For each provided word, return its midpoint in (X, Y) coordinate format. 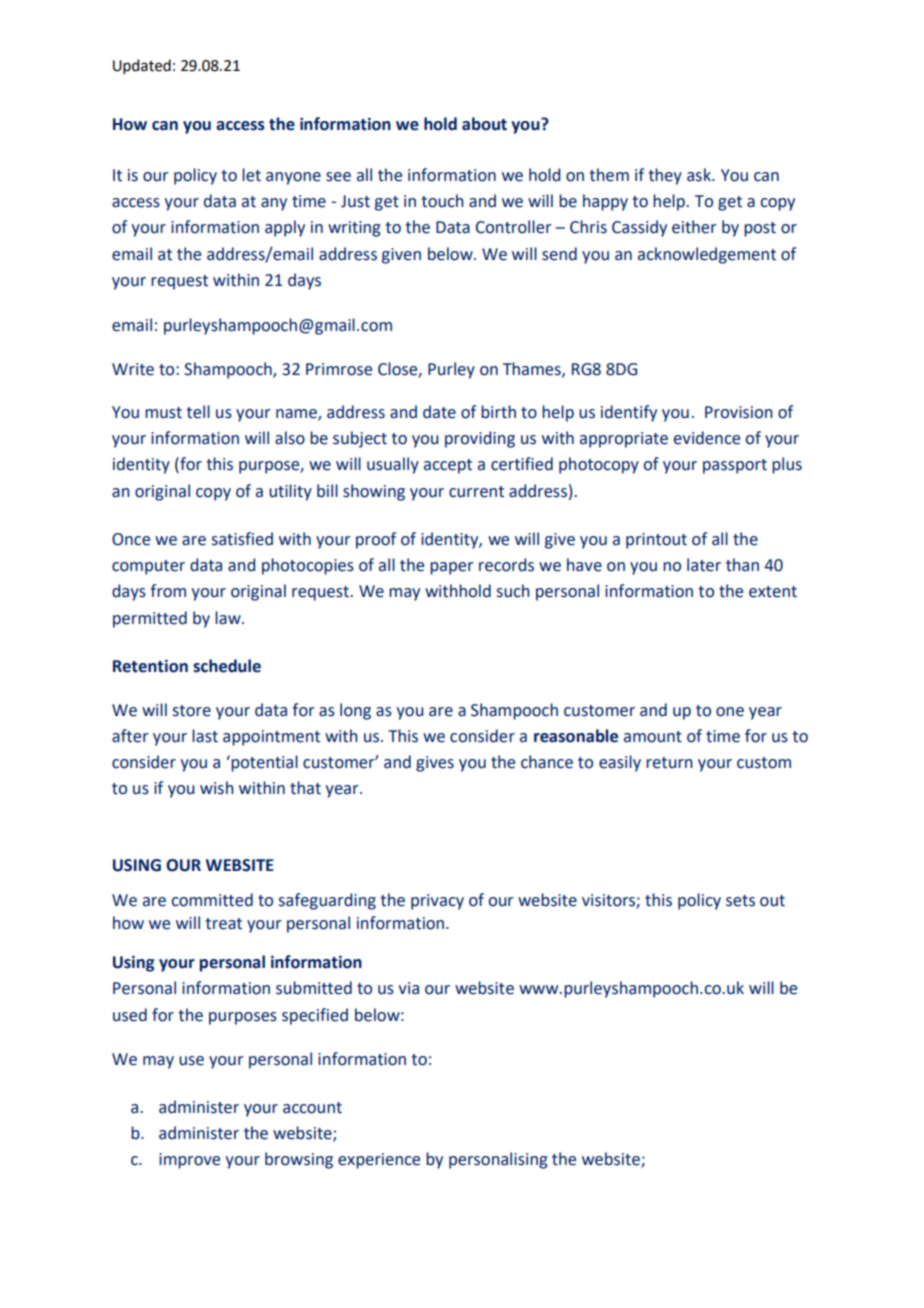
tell (198, 412)
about (484, 124)
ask (700, 175)
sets (740, 901)
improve (189, 1161)
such (513, 591)
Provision (739, 412)
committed (212, 900)
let (251, 175)
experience (379, 1161)
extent (773, 592)
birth (498, 412)
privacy (437, 902)
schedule (227, 666)
